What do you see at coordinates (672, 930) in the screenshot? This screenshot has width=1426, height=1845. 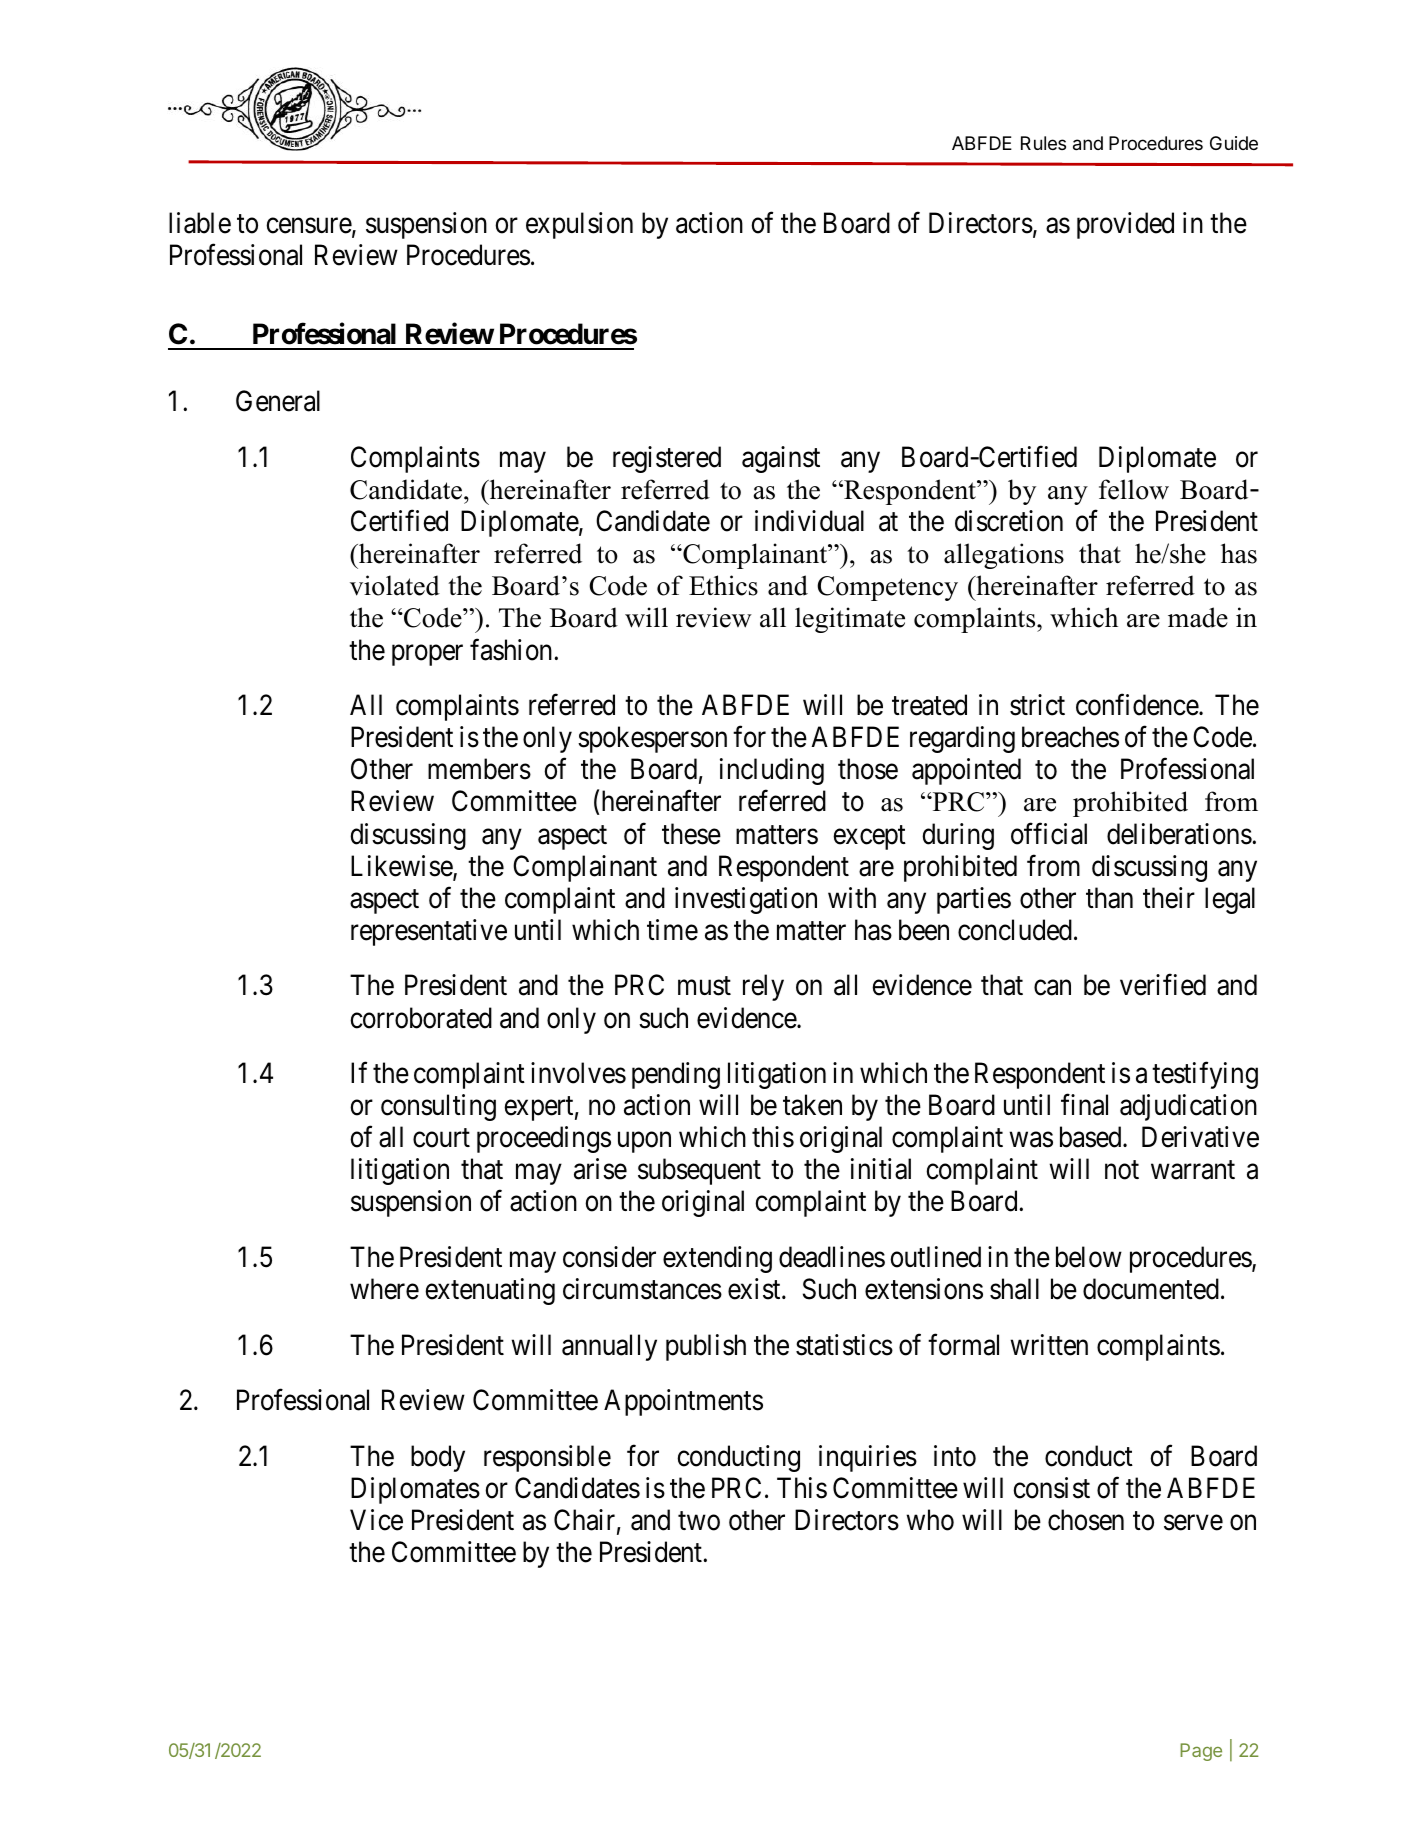 I see `time` at bounding box center [672, 930].
